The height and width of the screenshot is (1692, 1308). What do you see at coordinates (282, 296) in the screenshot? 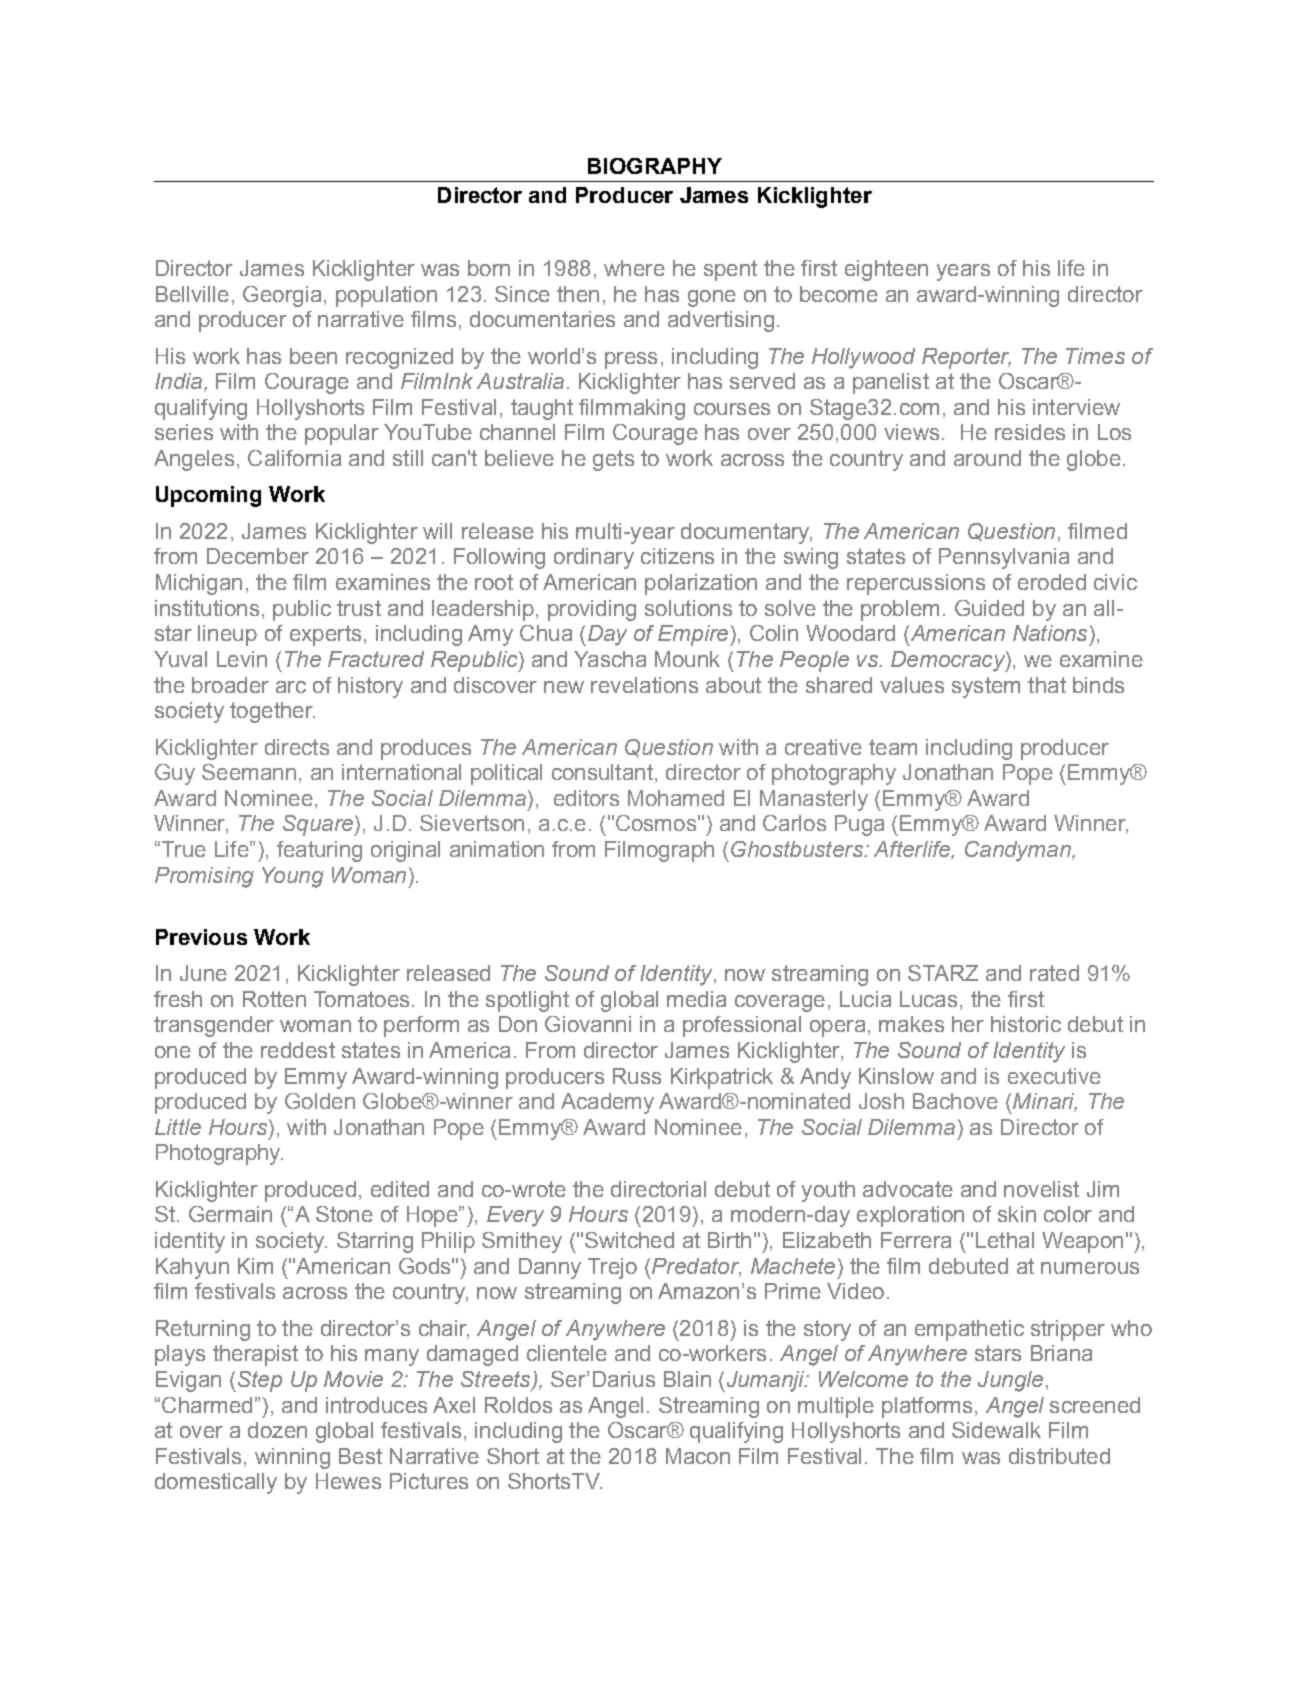
I see `Georgia` at bounding box center [282, 296].
